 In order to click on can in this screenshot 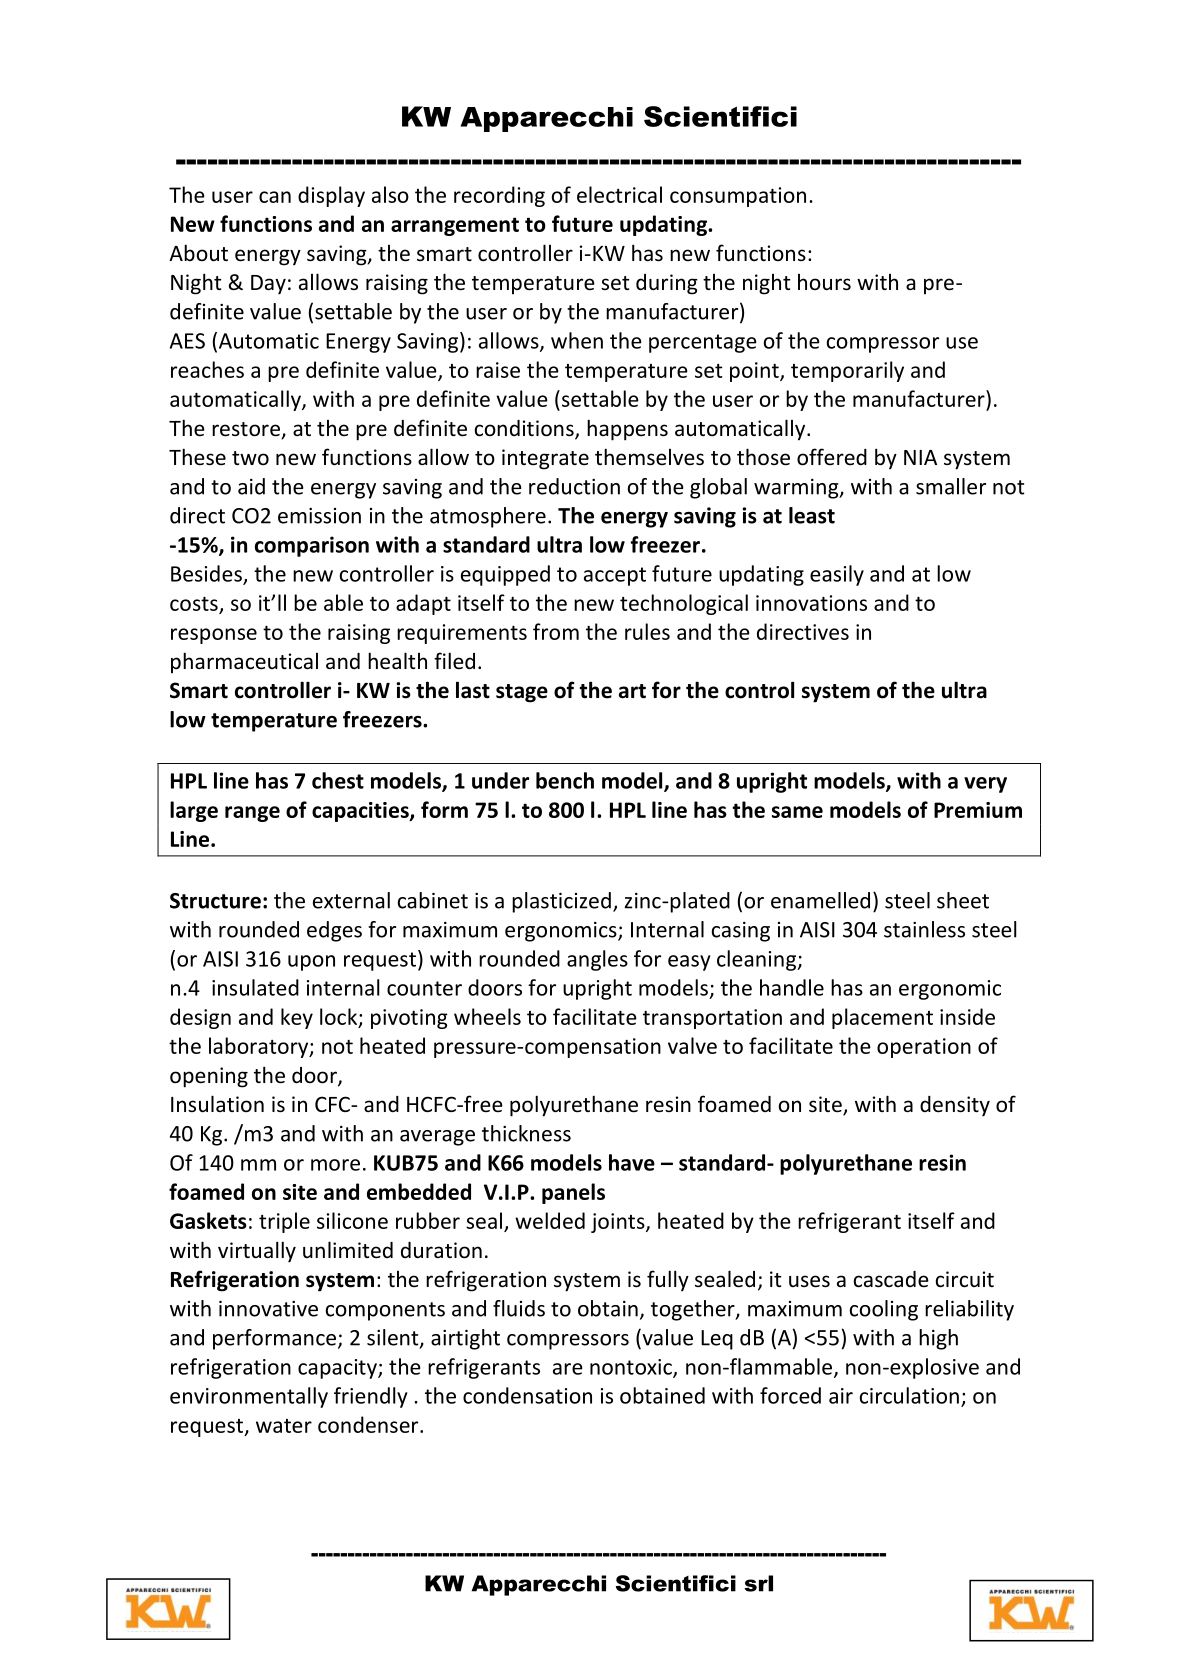, I will do `click(275, 197)`.
